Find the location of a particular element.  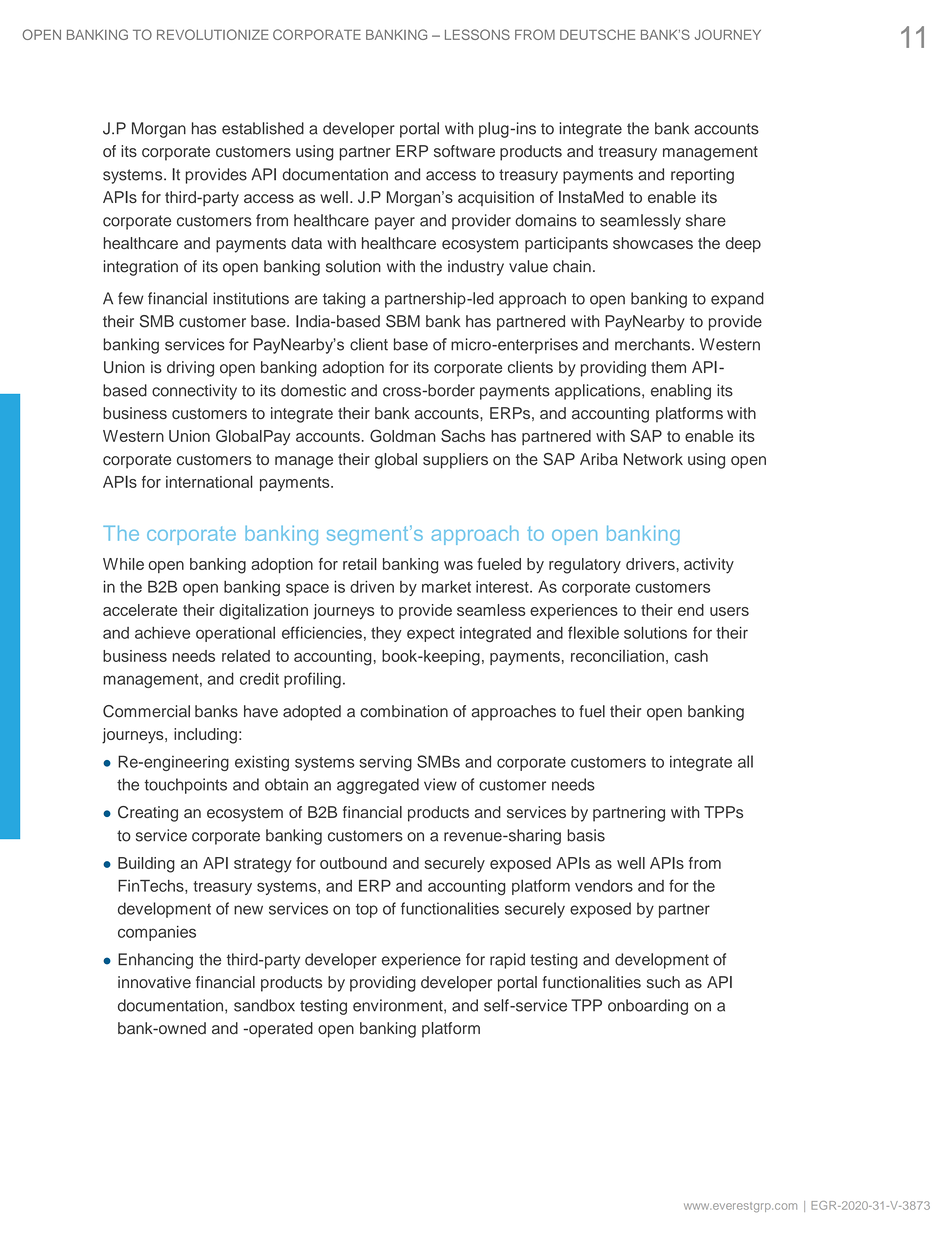

view is located at coordinates (440, 784).
